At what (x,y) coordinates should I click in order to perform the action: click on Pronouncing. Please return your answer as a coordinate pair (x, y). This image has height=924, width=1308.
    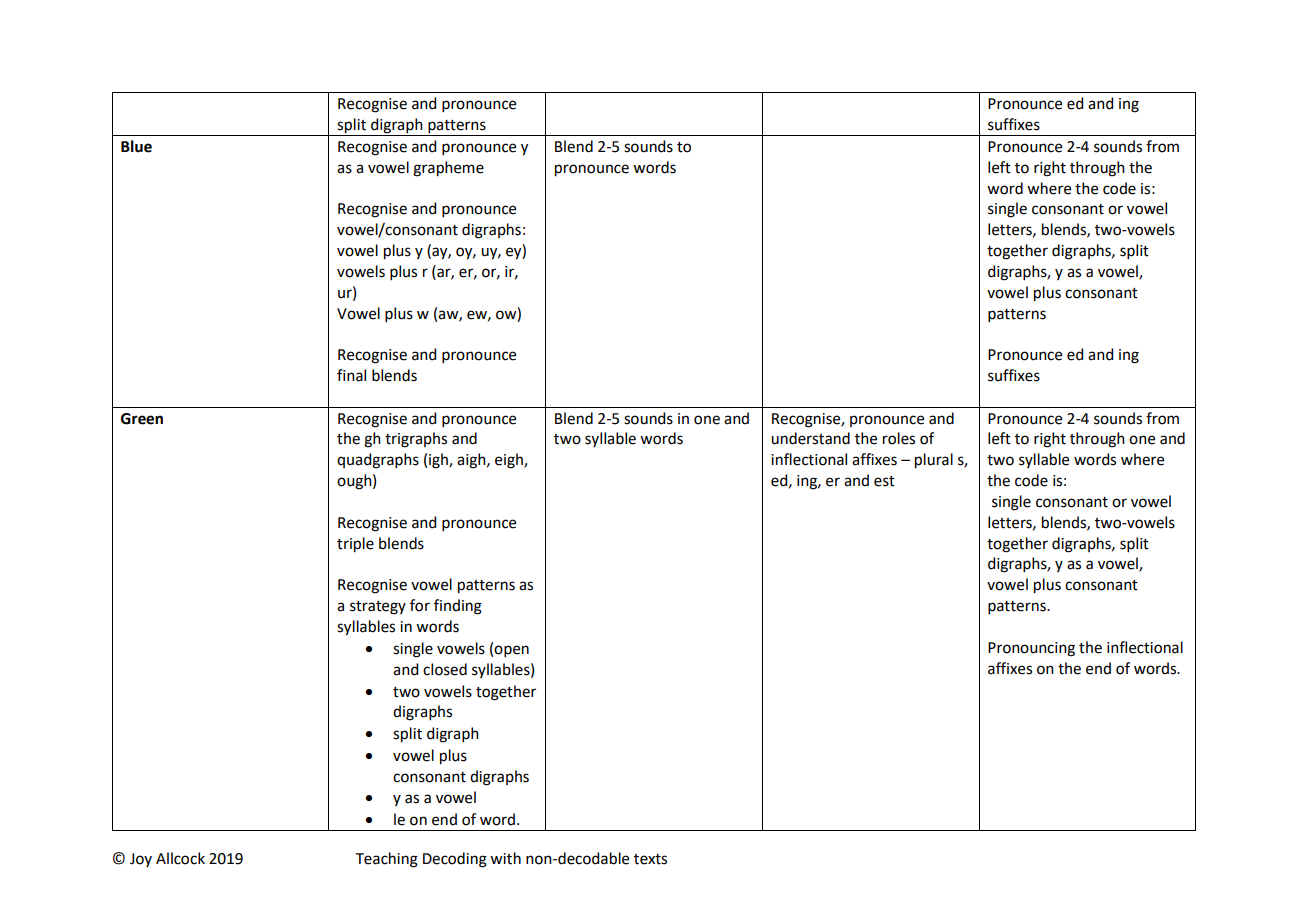
    Looking at the image, I should click on (1031, 649).
